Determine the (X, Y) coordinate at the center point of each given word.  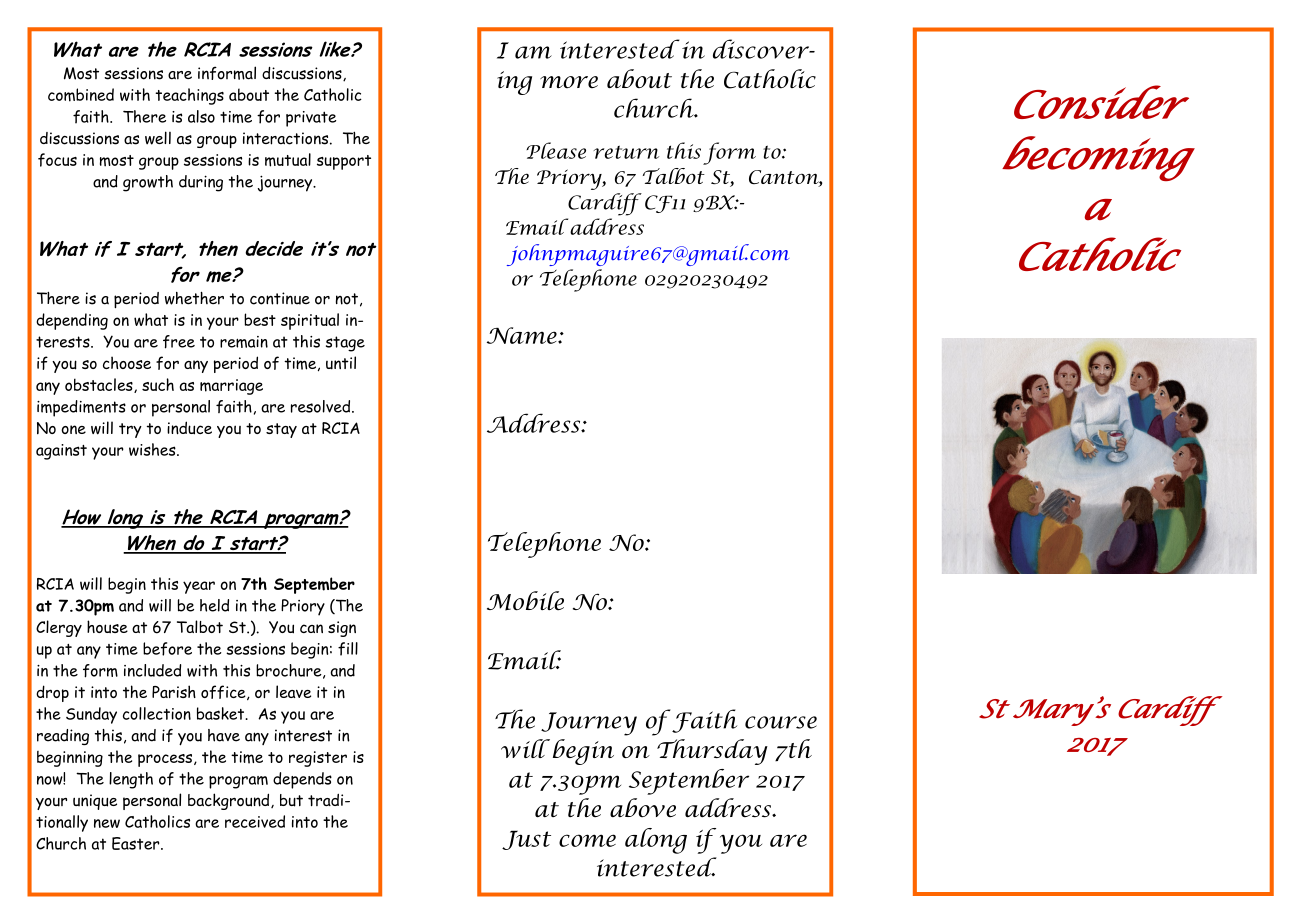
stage (345, 344)
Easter (137, 843)
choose (127, 362)
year (199, 587)
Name (523, 335)
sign (342, 629)
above (643, 807)
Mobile (525, 601)
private (311, 119)
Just (526, 840)
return (626, 152)
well (158, 138)
